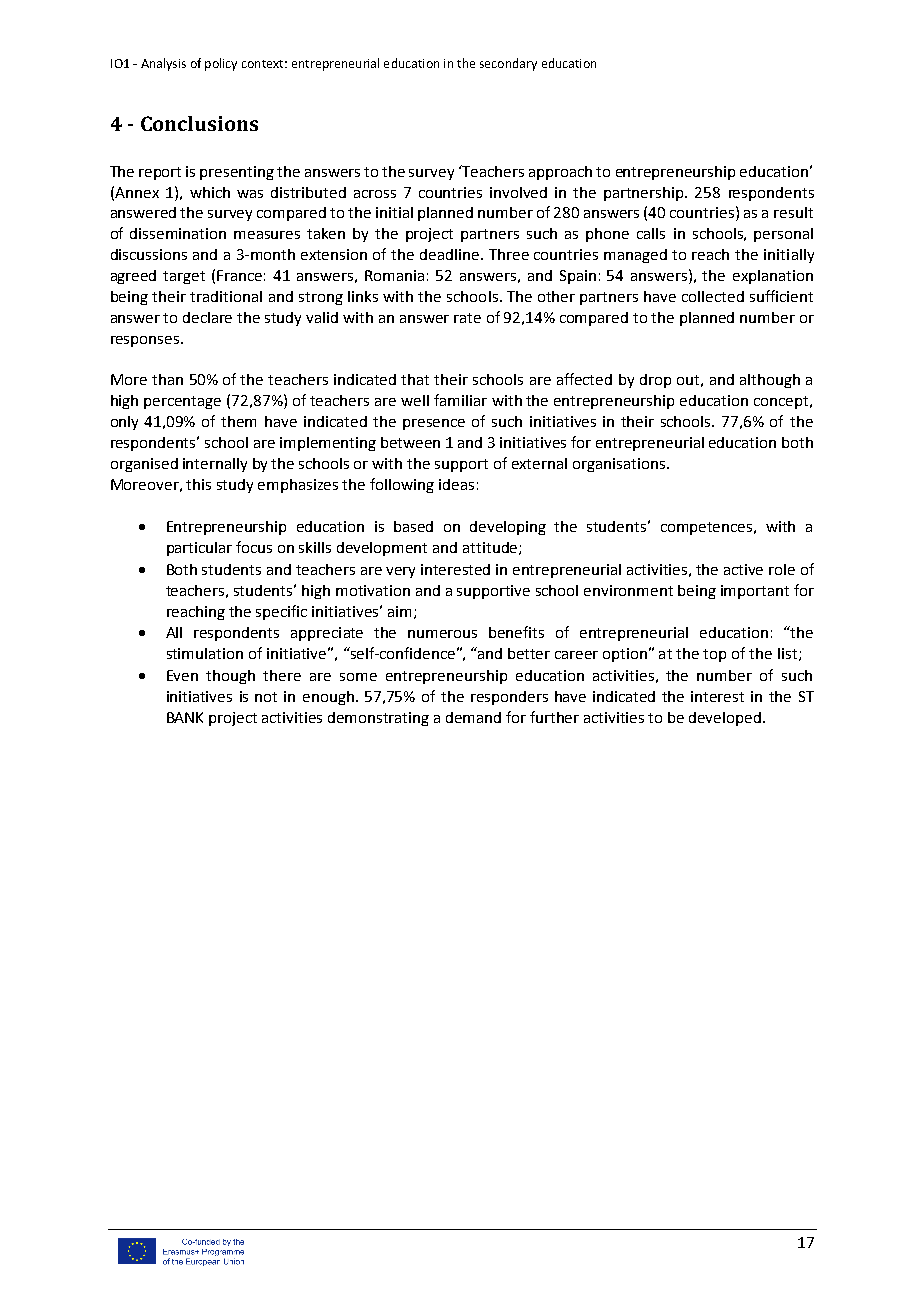  What do you see at coordinates (508, 64) in the document?
I see `secondary` at bounding box center [508, 64].
